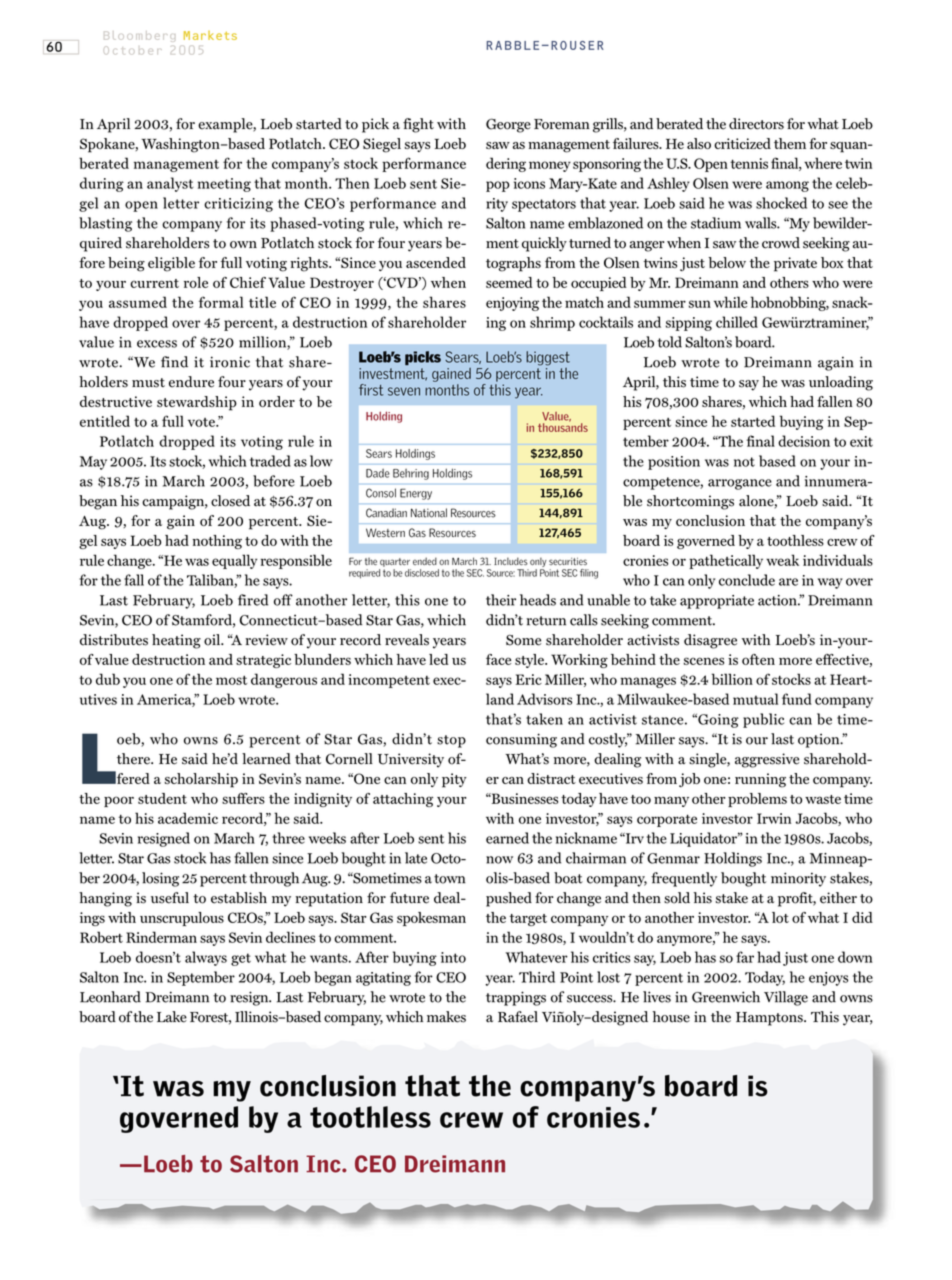  Describe the element at coordinates (509, 282) in the screenshot. I see `seemed` at that location.
